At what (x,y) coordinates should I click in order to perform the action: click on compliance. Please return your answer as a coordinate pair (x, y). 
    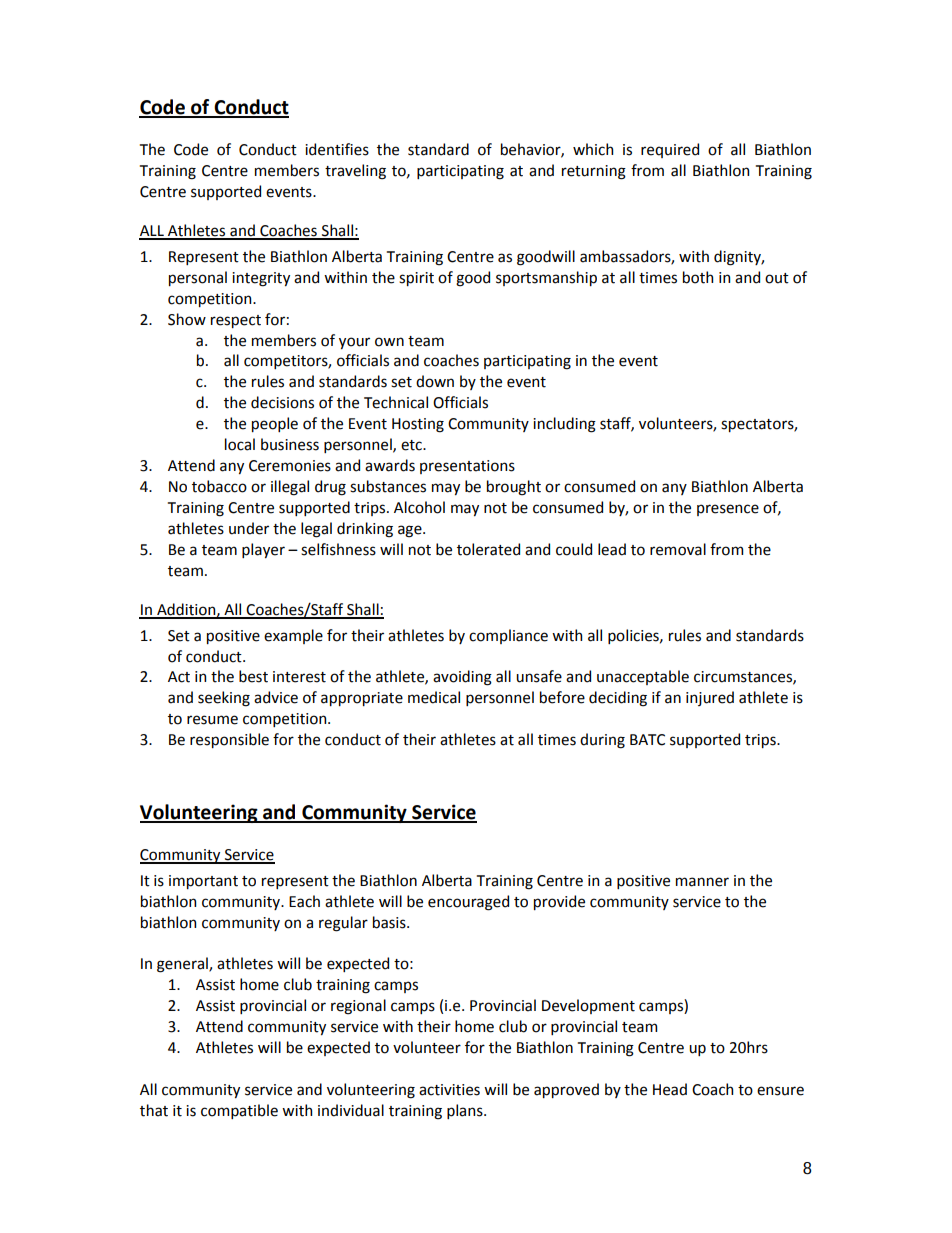
    Looking at the image, I should click on (508, 636).
